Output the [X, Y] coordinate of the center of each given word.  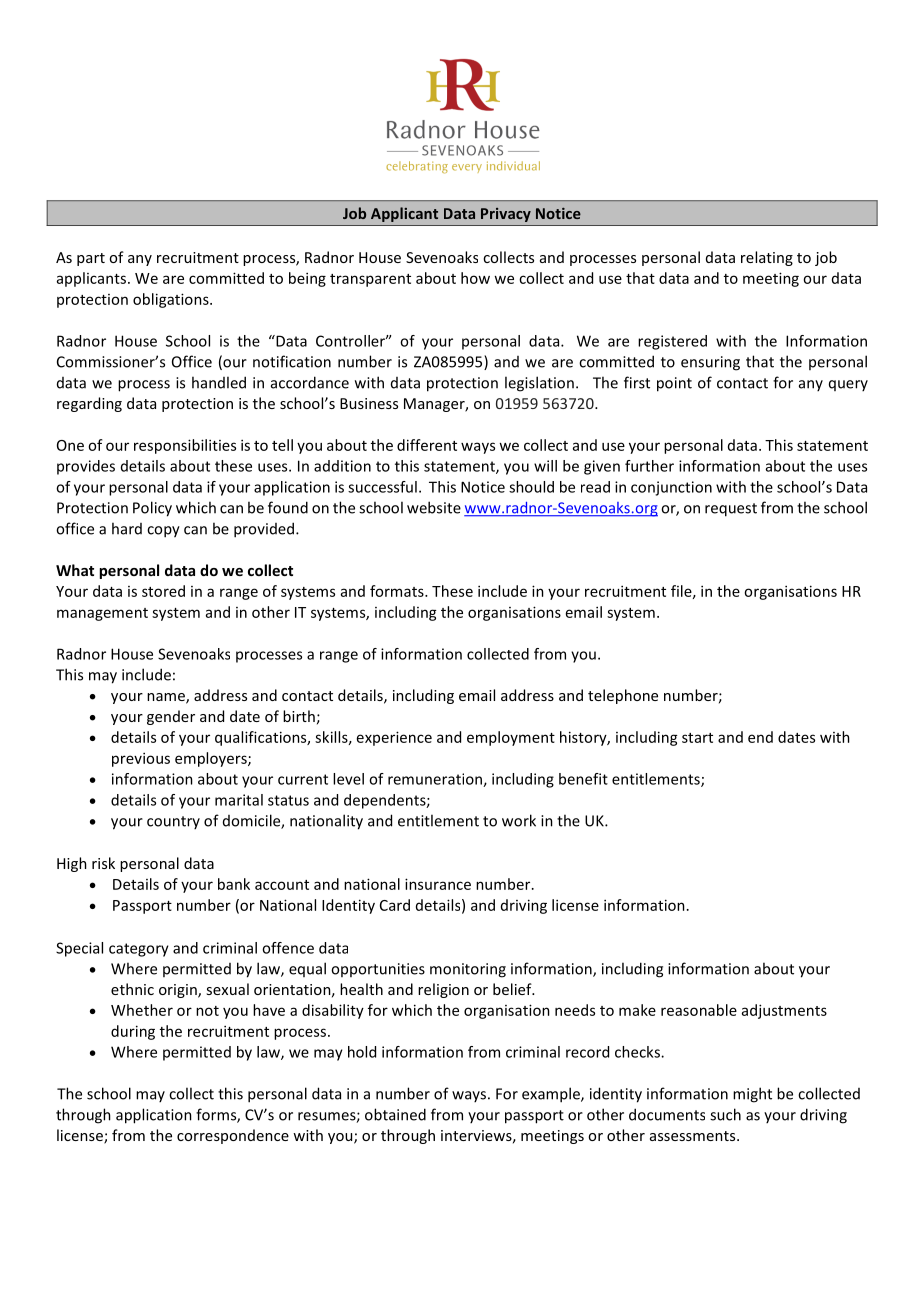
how [475, 278]
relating [767, 258]
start [697, 738]
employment [511, 738]
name [167, 698]
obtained [395, 1114]
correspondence [233, 1136]
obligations [172, 300]
